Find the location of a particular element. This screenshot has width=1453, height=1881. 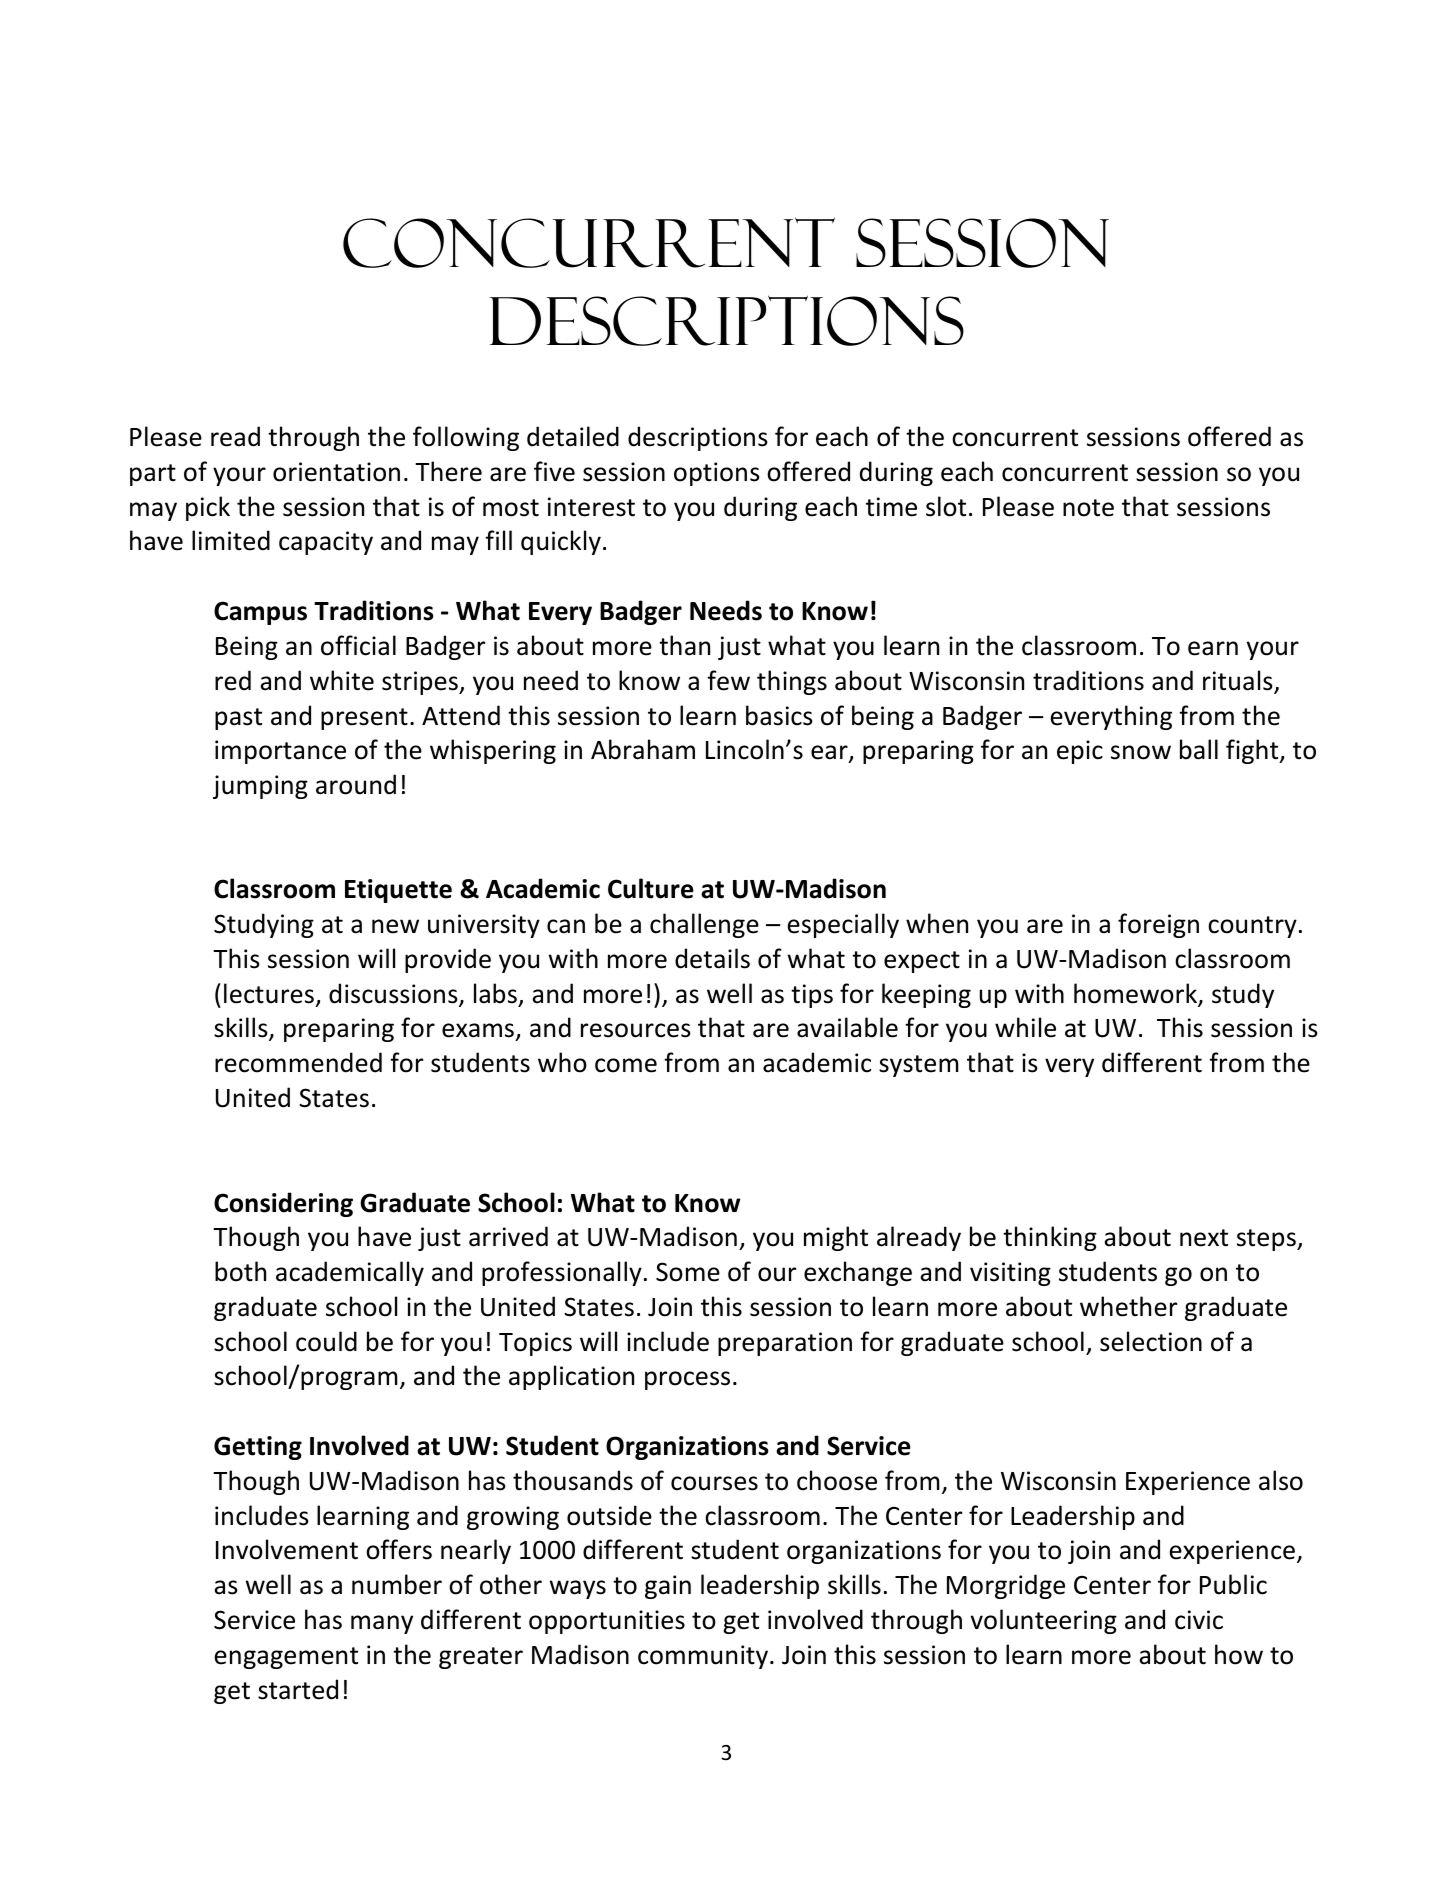

recommended is located at coordinates (298, 1062).
